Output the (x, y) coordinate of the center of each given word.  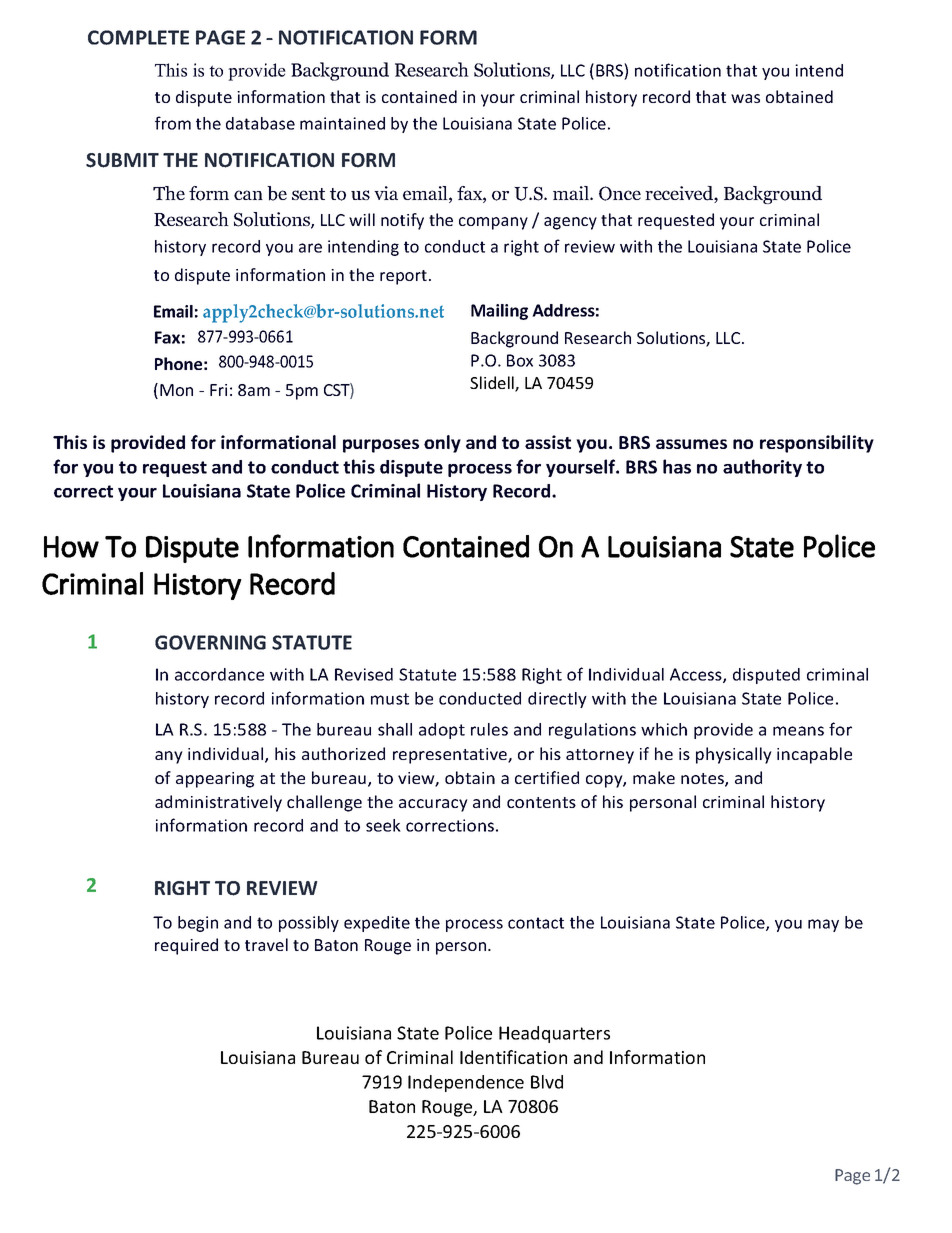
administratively (218, 803)
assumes (691, 444)
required (186, 946)
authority (762, 468)
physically (734, 755)
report (403, 277)
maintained (342, 123)
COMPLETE (138, 37)
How (71, 547)
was (745, 98)
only (442, 444)
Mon (176, 390)
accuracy (433, 805)
